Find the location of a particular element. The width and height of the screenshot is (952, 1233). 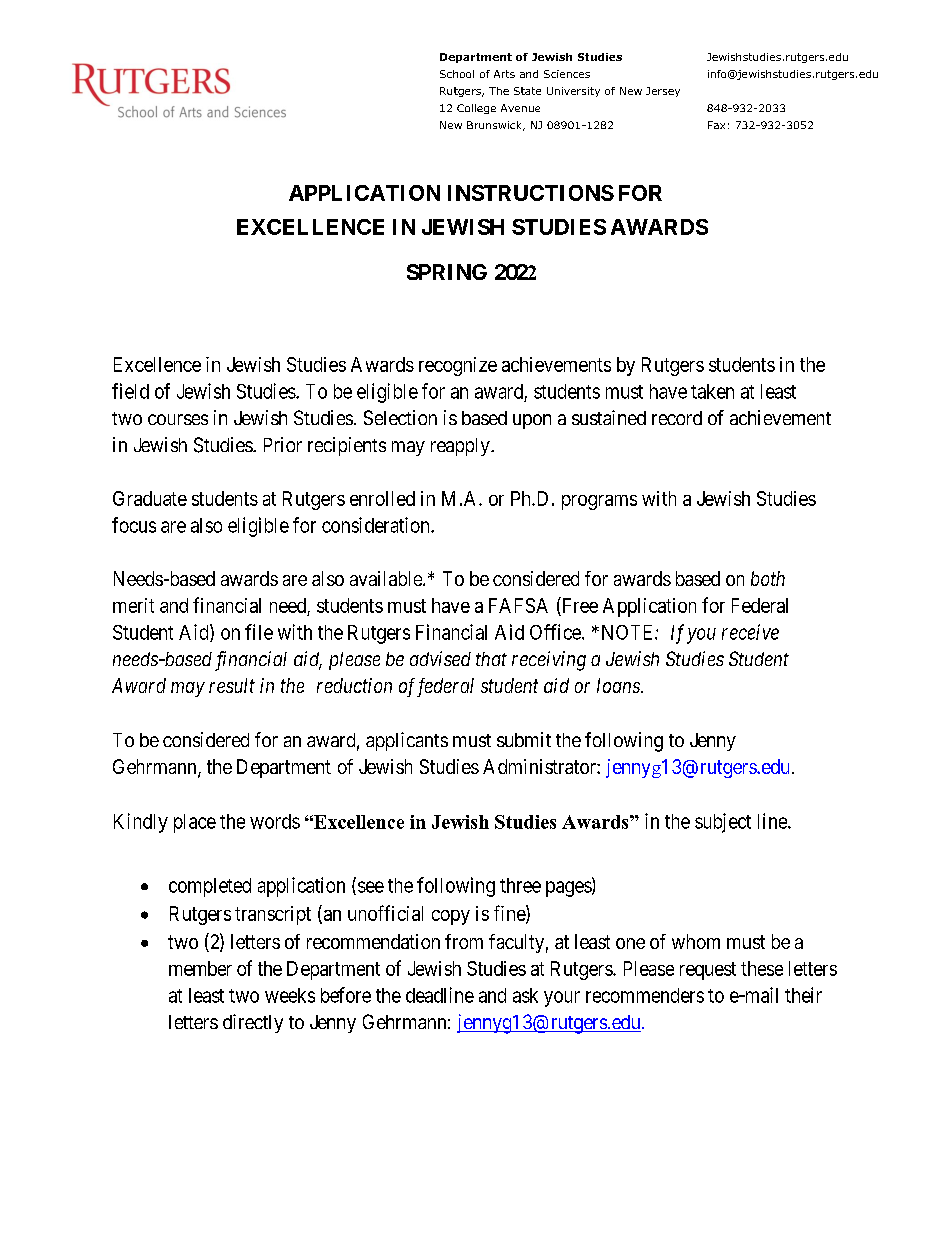

field is located at coordinates (130, 391).
